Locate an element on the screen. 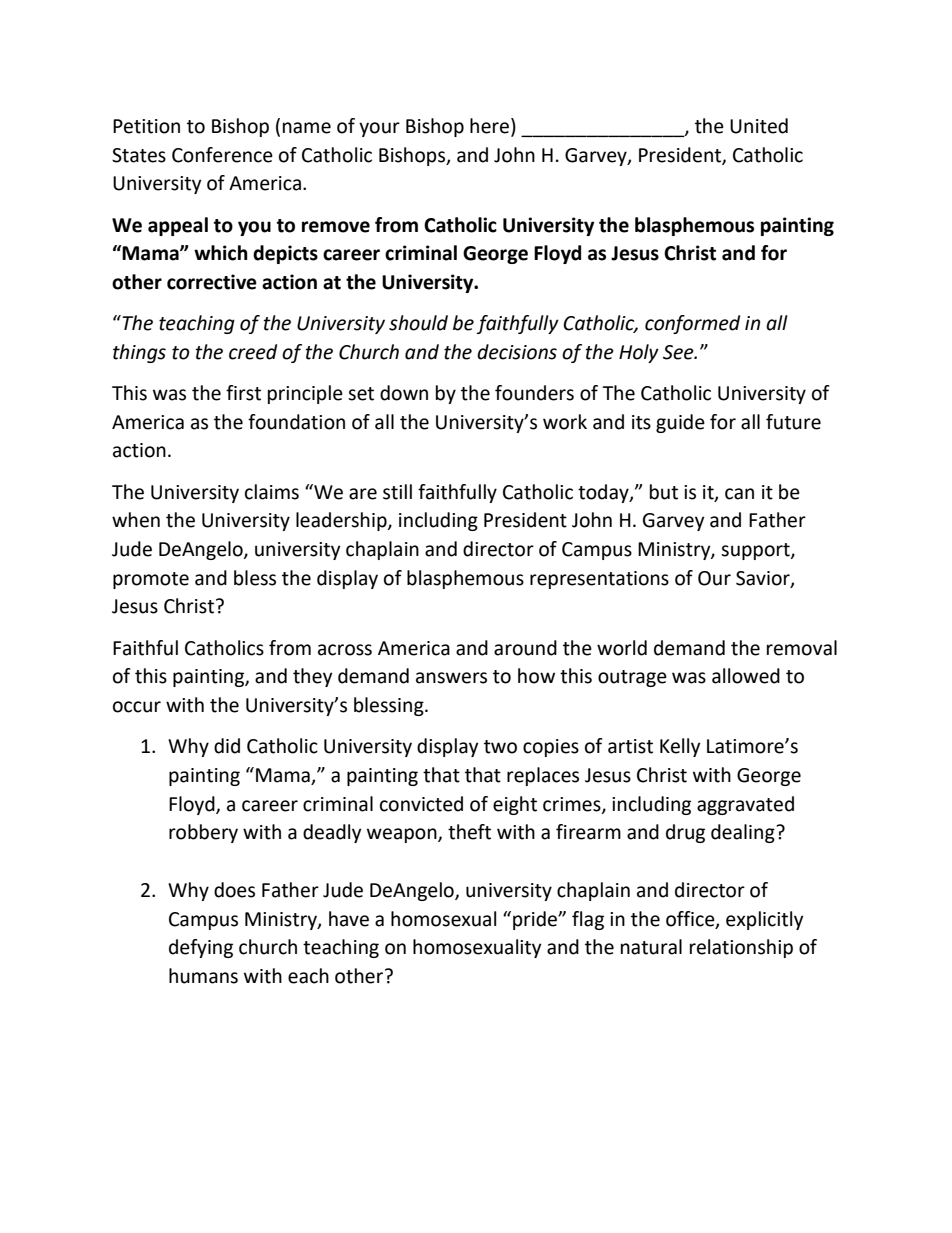  here is located at coordinates (491, 127).
